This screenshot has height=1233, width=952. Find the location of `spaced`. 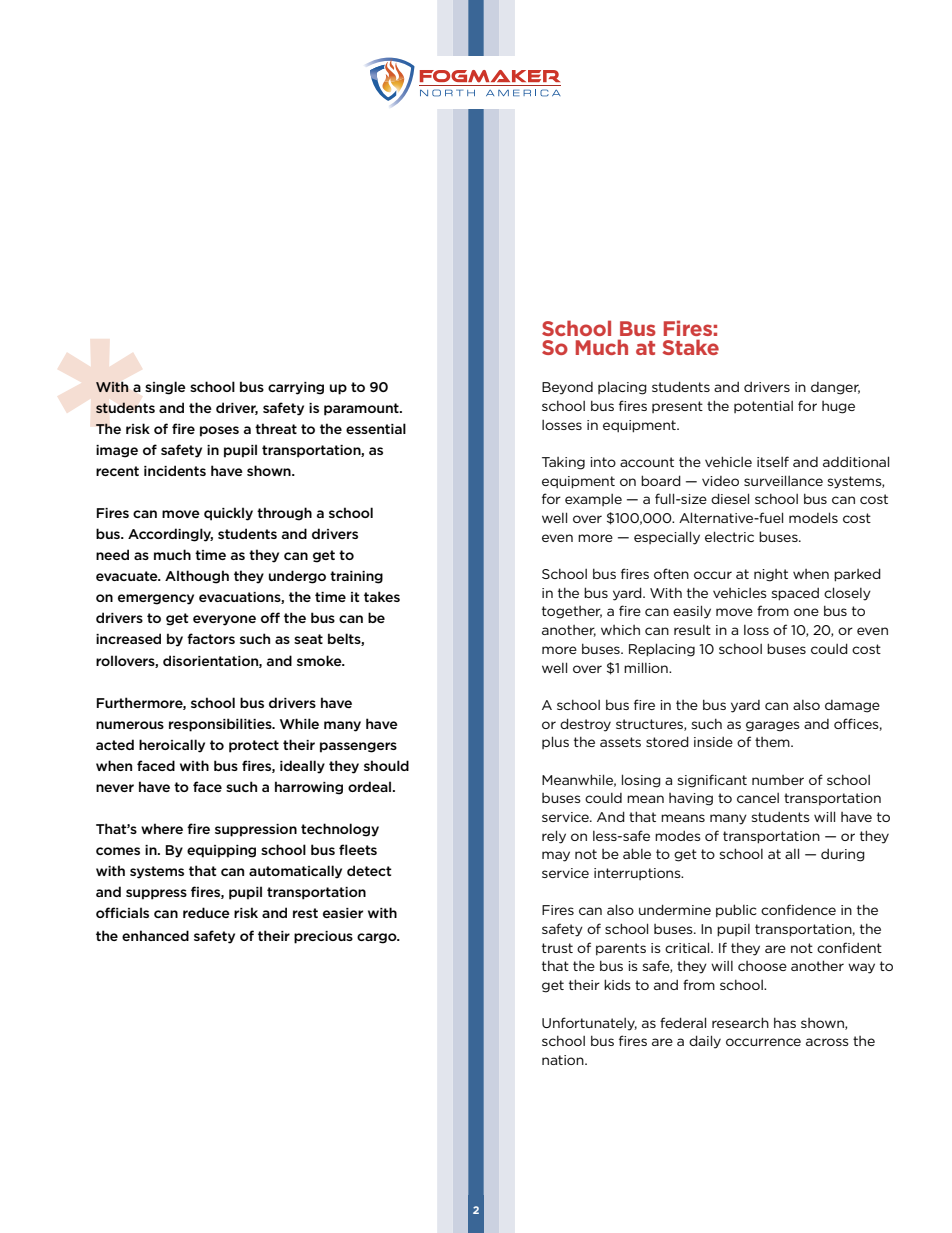

spaced is located at coordinates (795, 594).
